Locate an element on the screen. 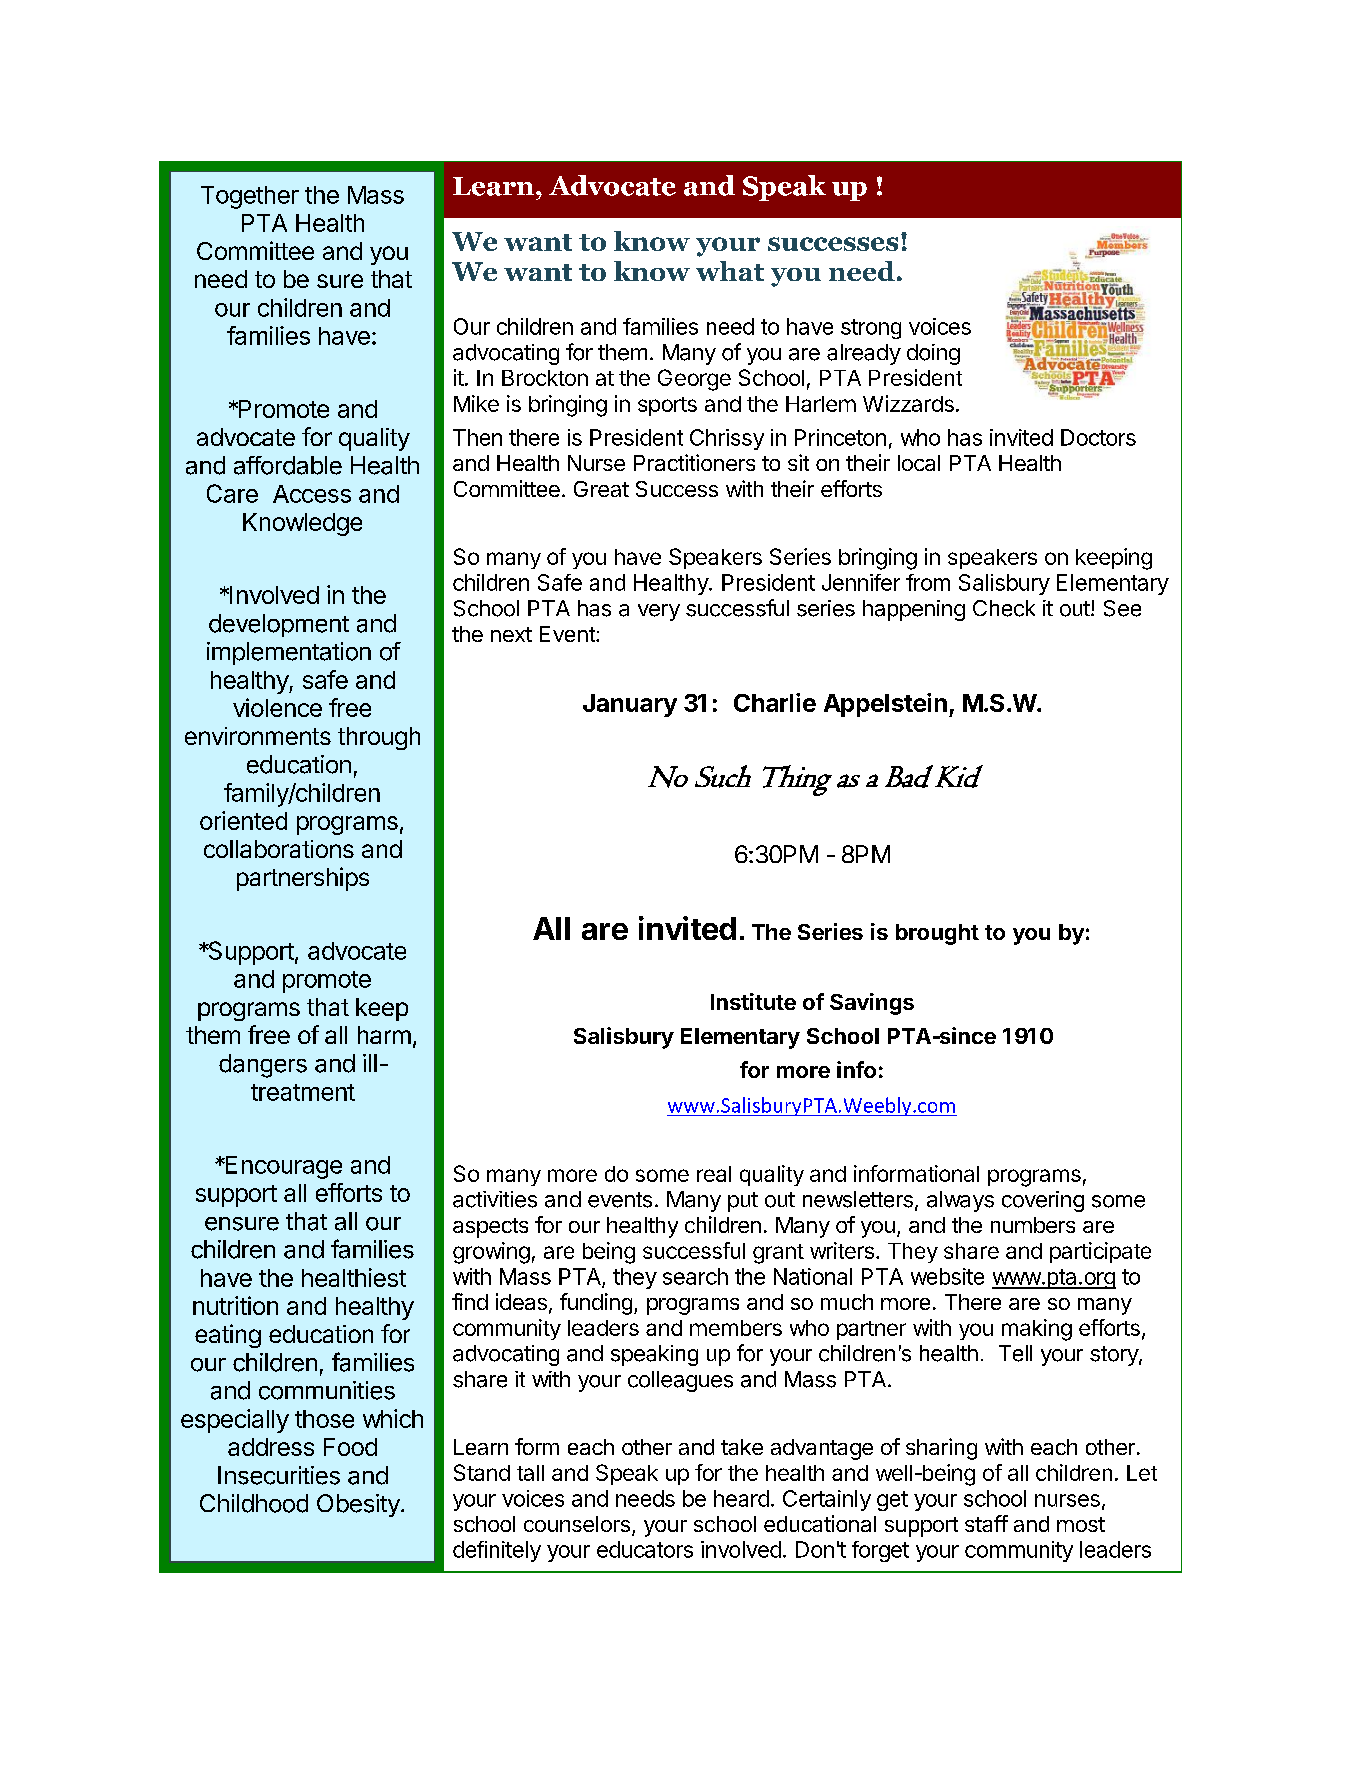  real is located at coordinates (714, 1174).
